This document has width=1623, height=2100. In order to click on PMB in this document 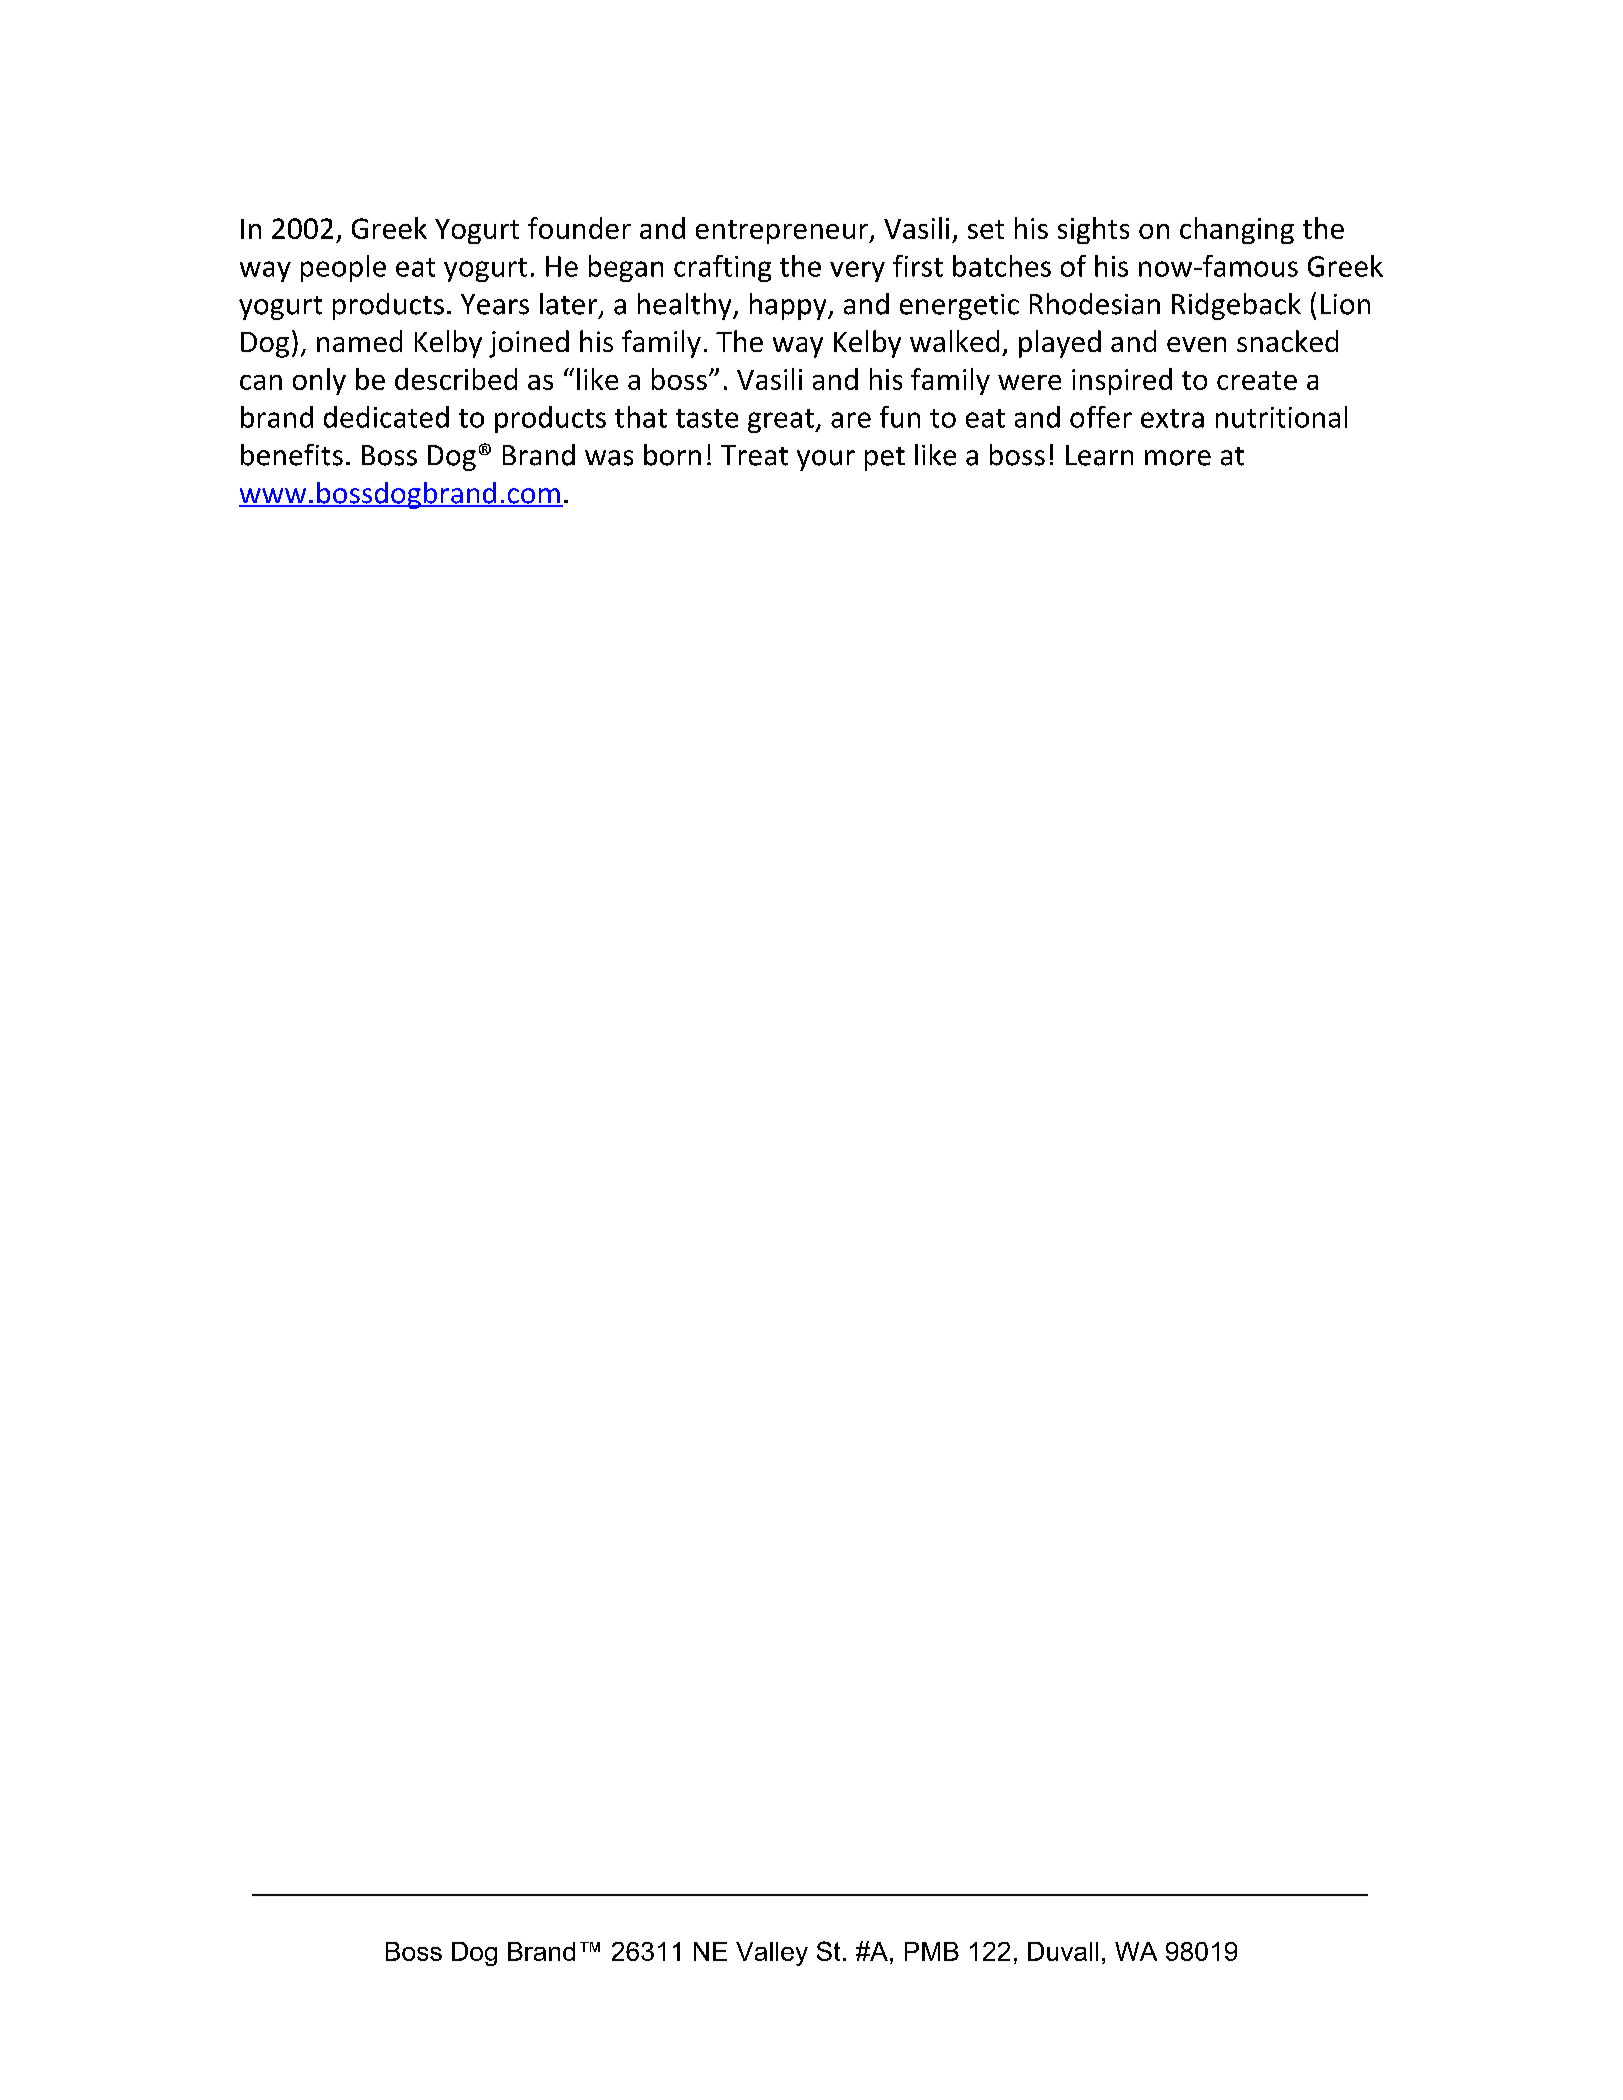, I will do `click(932, 1951)`.
